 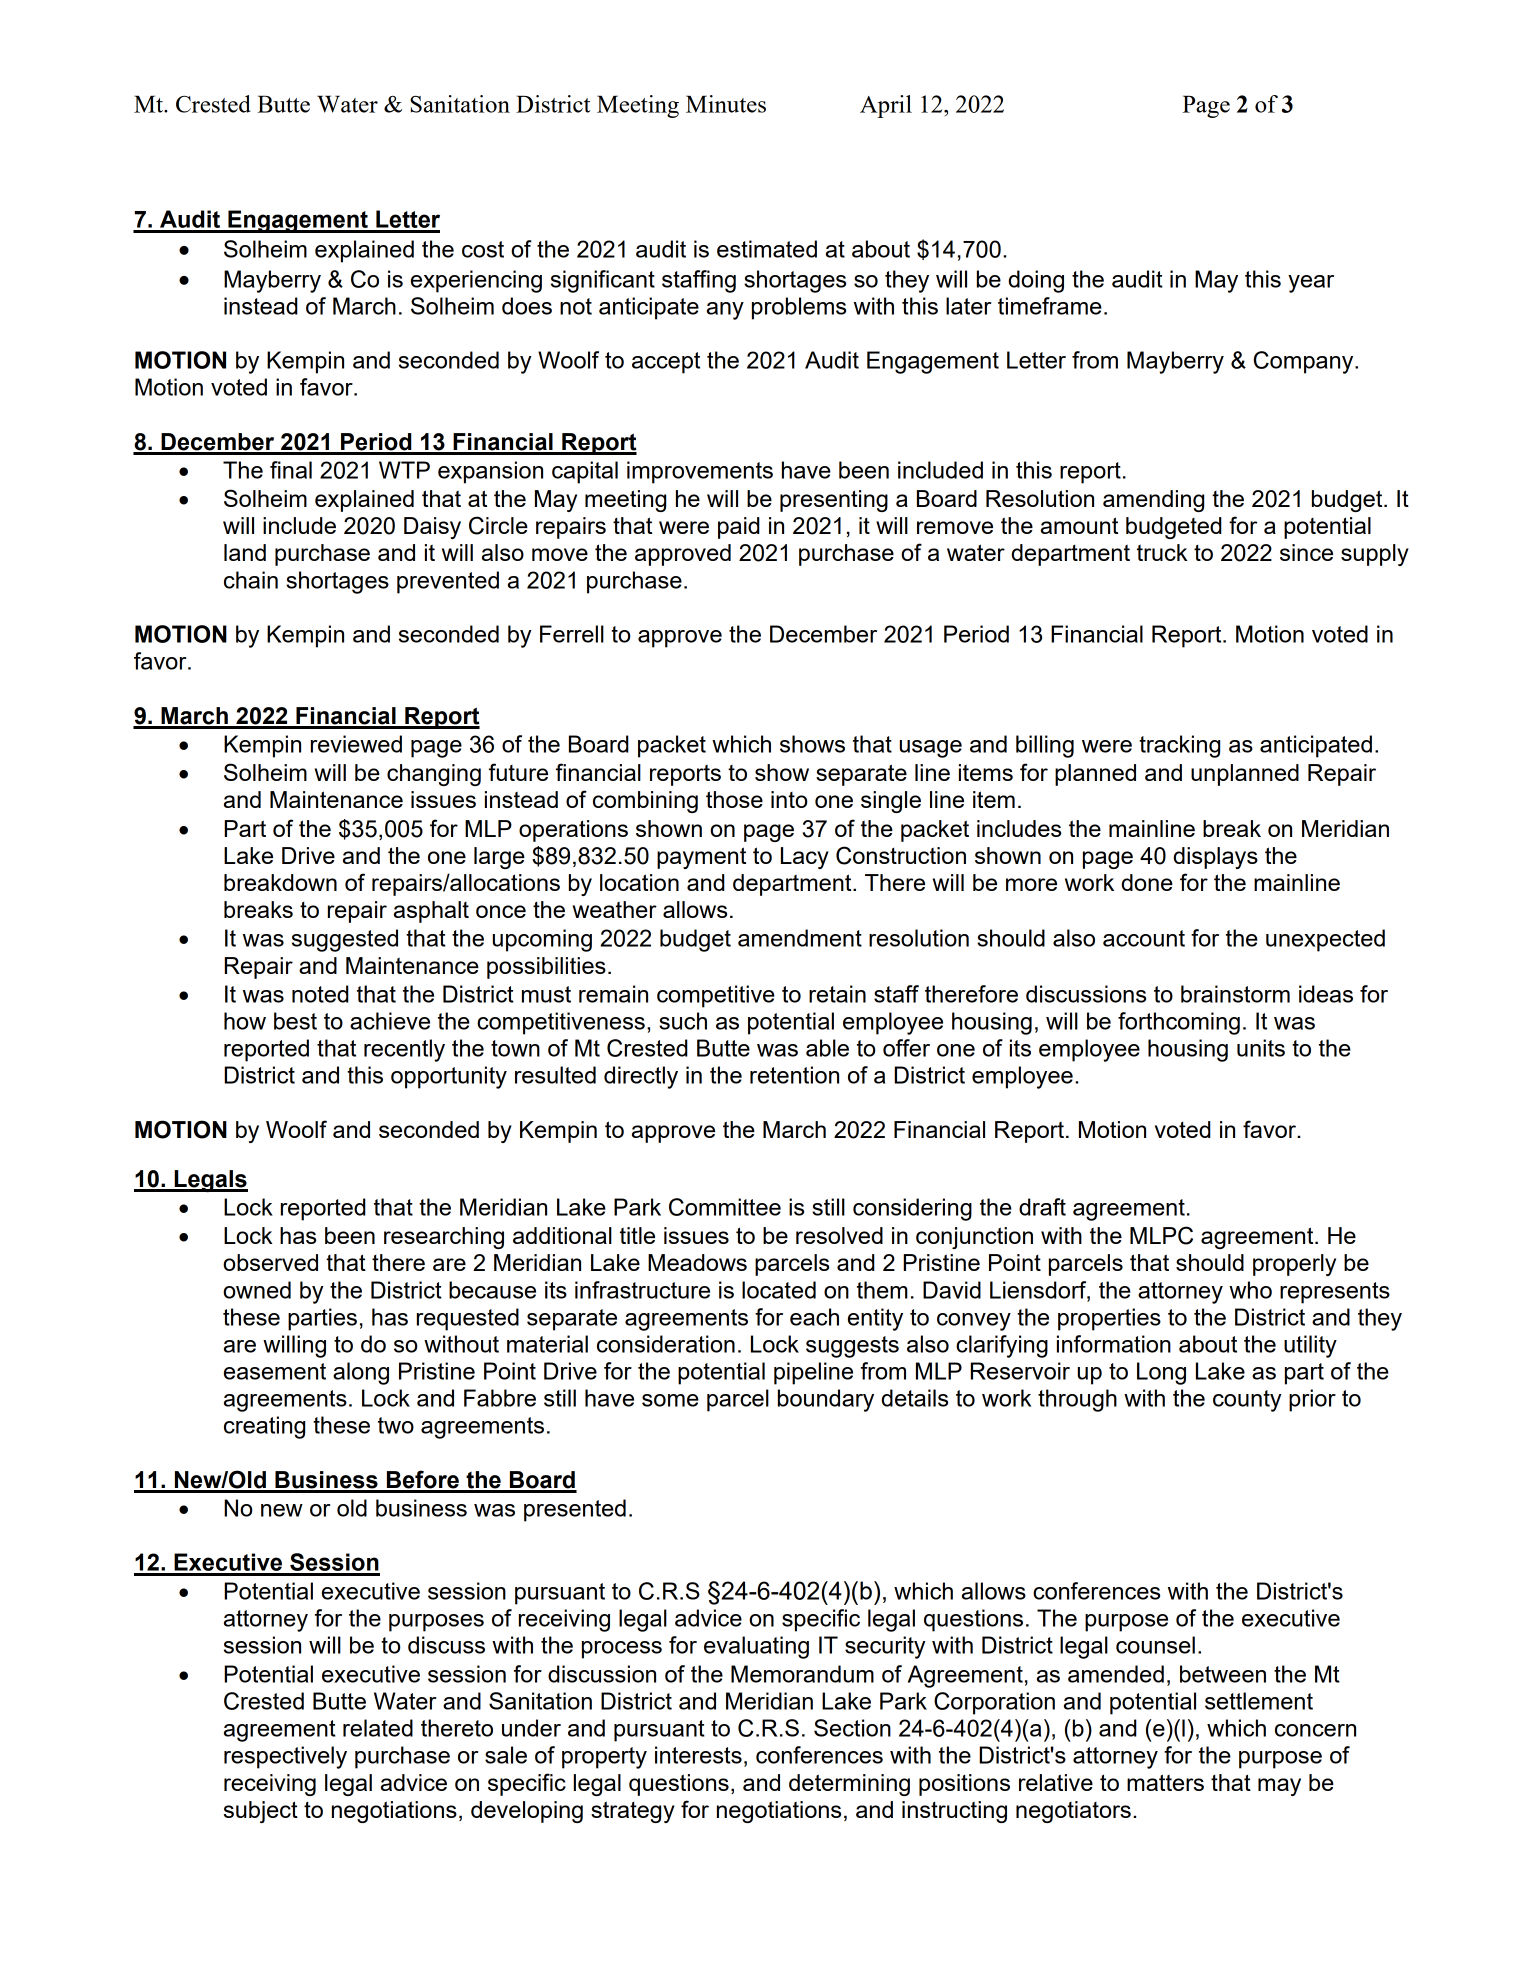 What do you see at coordinates (345, 940) in the screenshot?
I see `suggested` at bounding box center [345, 940].
